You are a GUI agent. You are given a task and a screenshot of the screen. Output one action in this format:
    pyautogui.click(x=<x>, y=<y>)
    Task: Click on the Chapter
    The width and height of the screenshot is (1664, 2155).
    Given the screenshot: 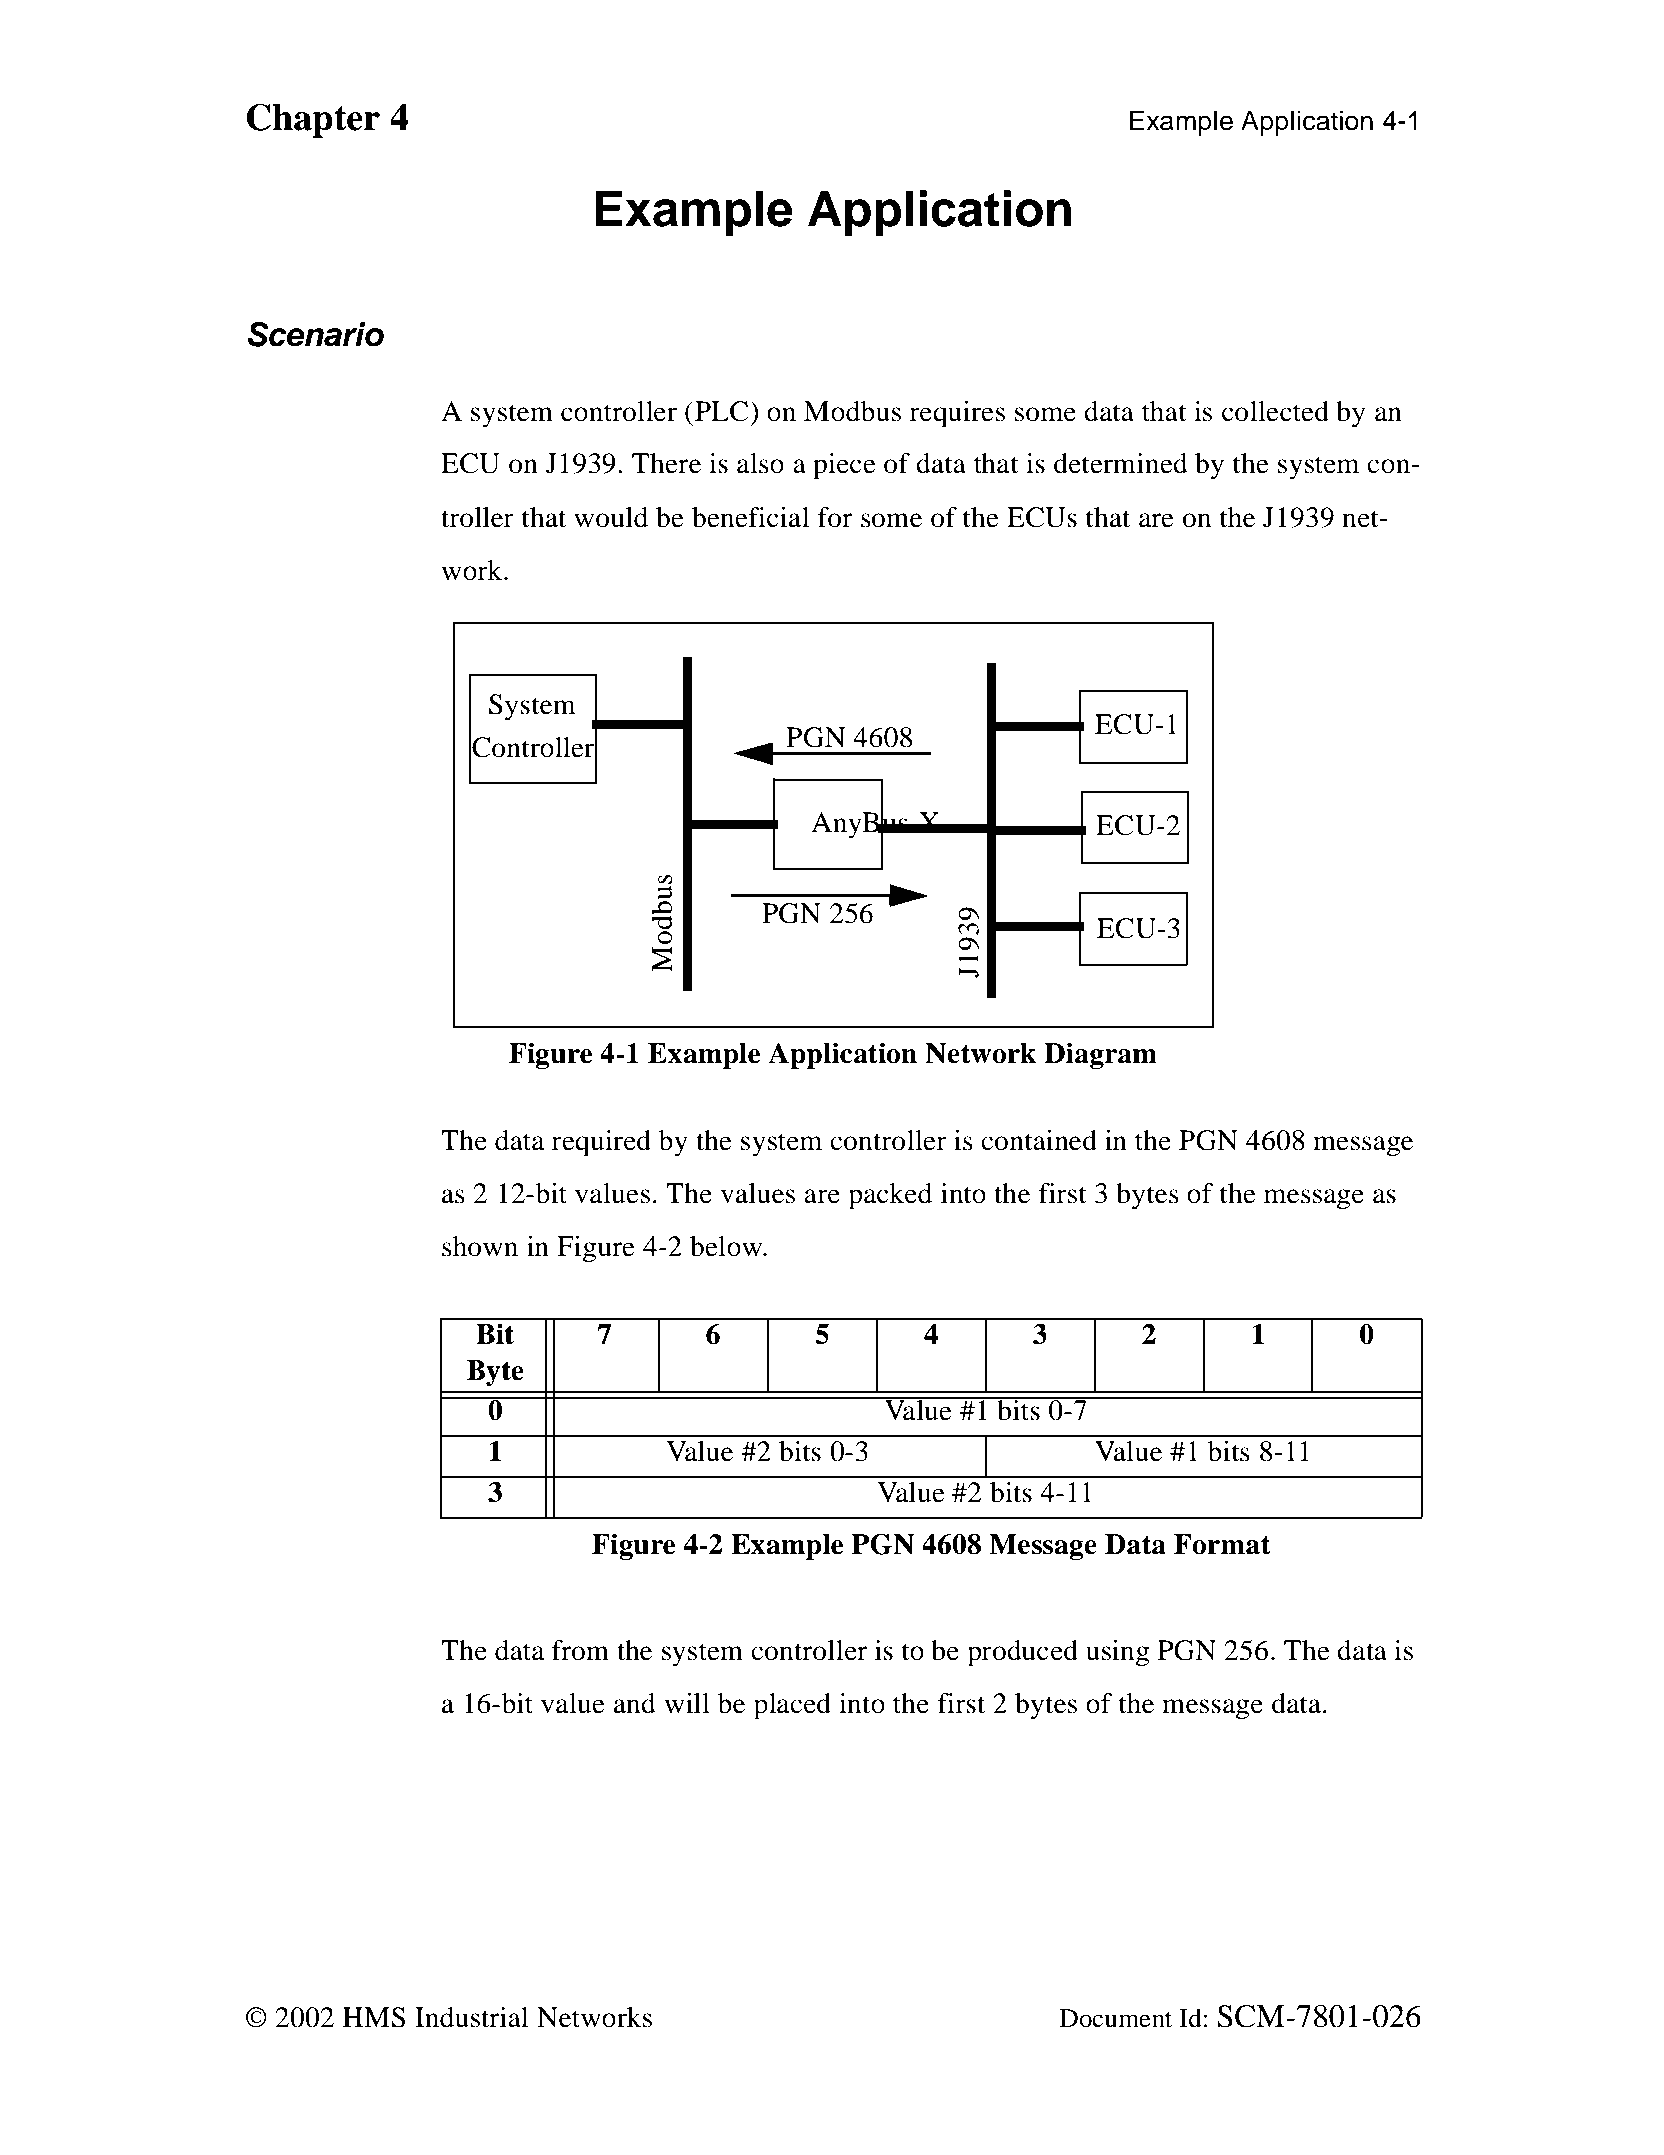 What is the action you would take?
    pyautogui.click(x=313, y=120)
